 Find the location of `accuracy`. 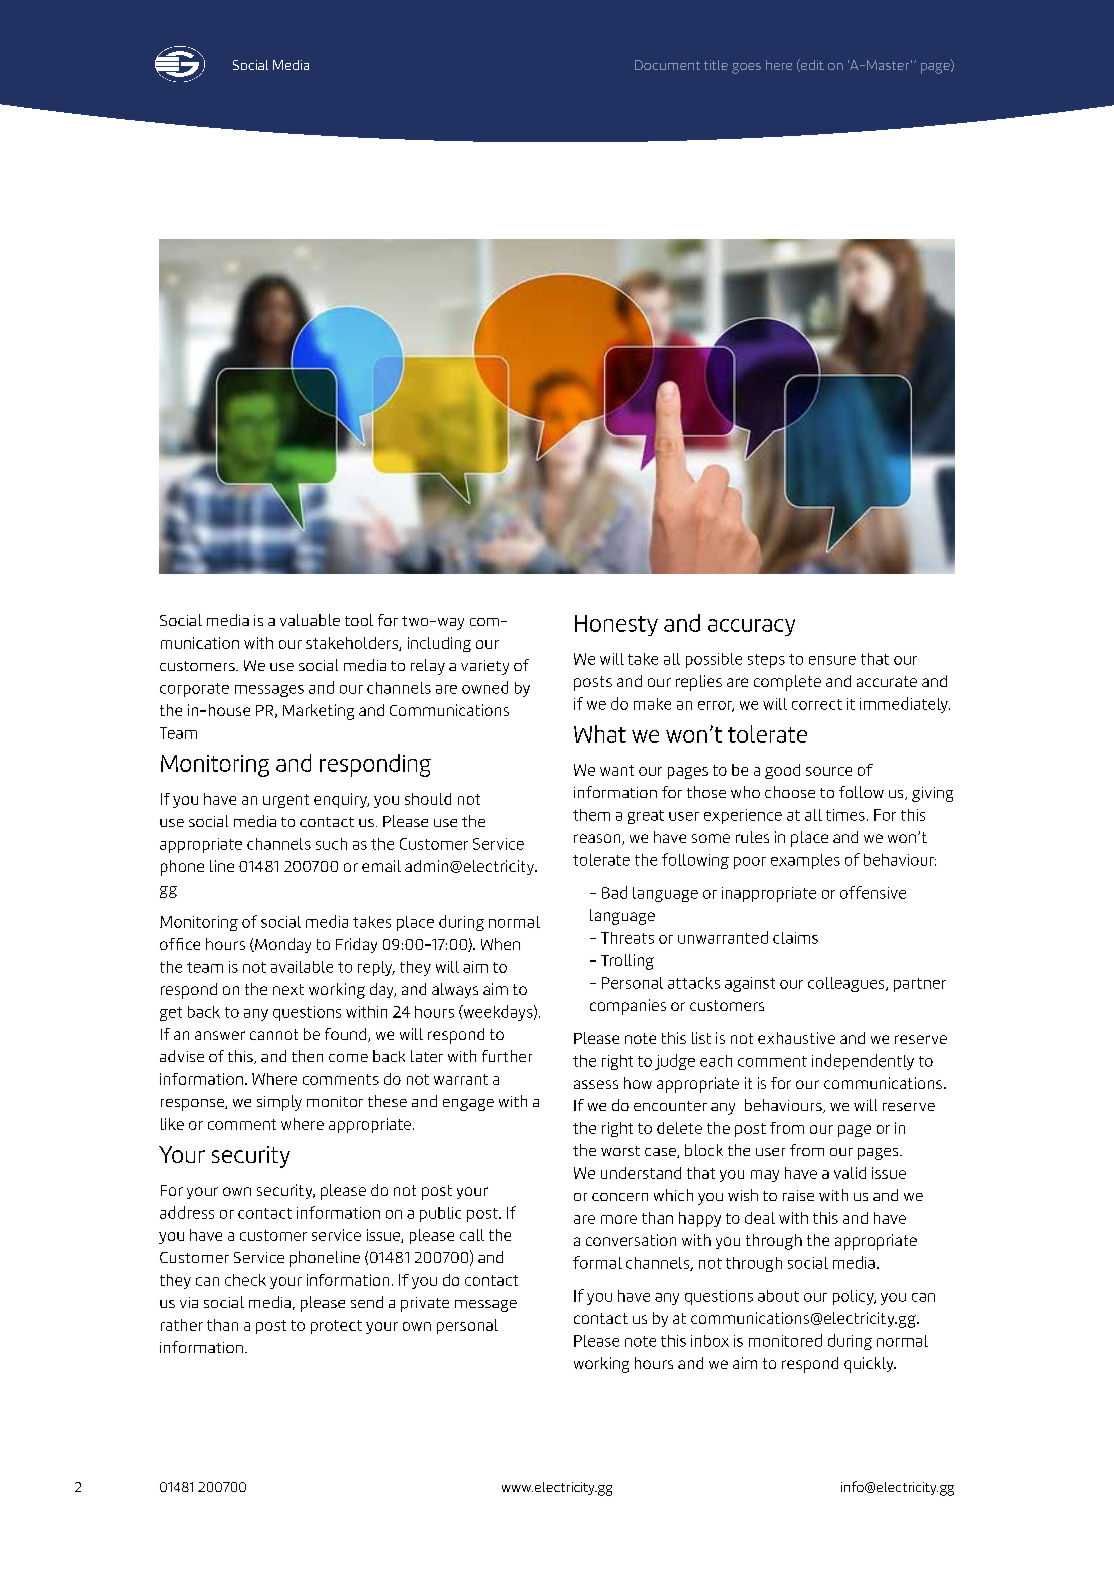

accuracy is located at coordinates (751, 627).
